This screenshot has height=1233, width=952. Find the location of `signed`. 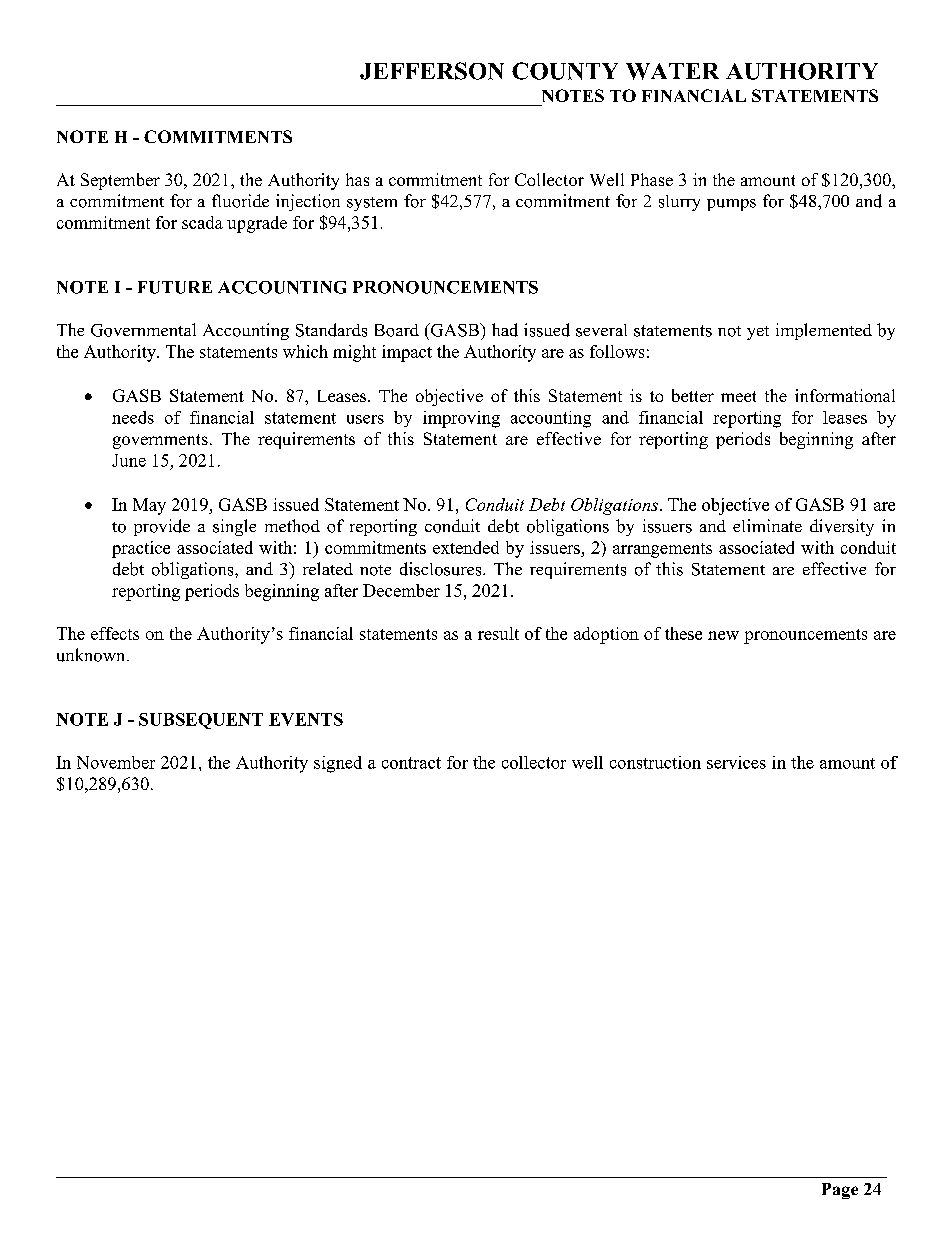

signed is located at coordinates (338, 764).
